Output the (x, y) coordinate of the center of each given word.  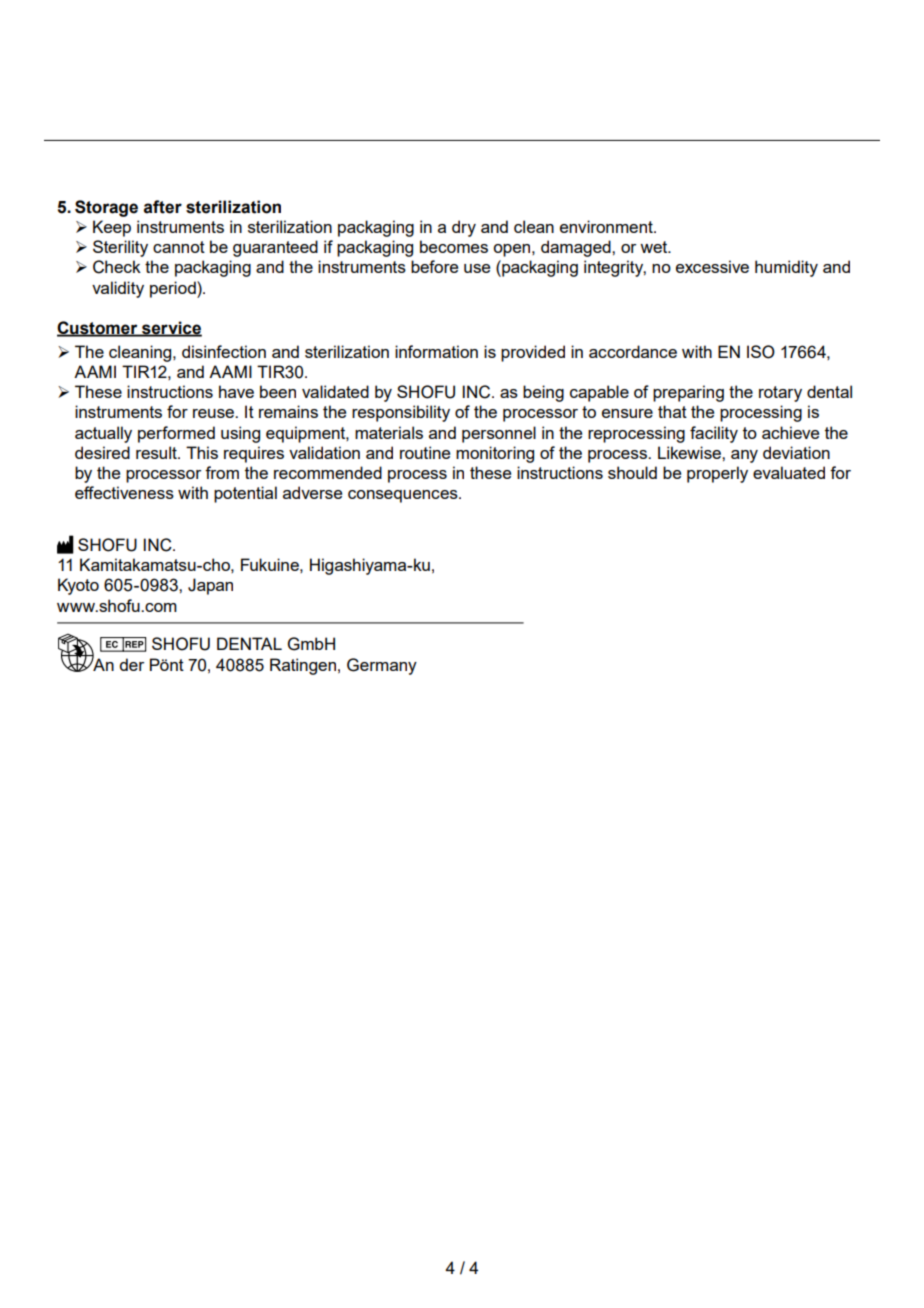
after (163, 207)
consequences (404, 496)
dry (464, 228)
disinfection (224, 351)
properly (717, 474)
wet (655, 247)
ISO (761, 352)
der (131, 664)
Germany (382, 666)
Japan (210, 586)
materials (389, 432)
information (436, 351)
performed (176, 434)
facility (714, 434)
